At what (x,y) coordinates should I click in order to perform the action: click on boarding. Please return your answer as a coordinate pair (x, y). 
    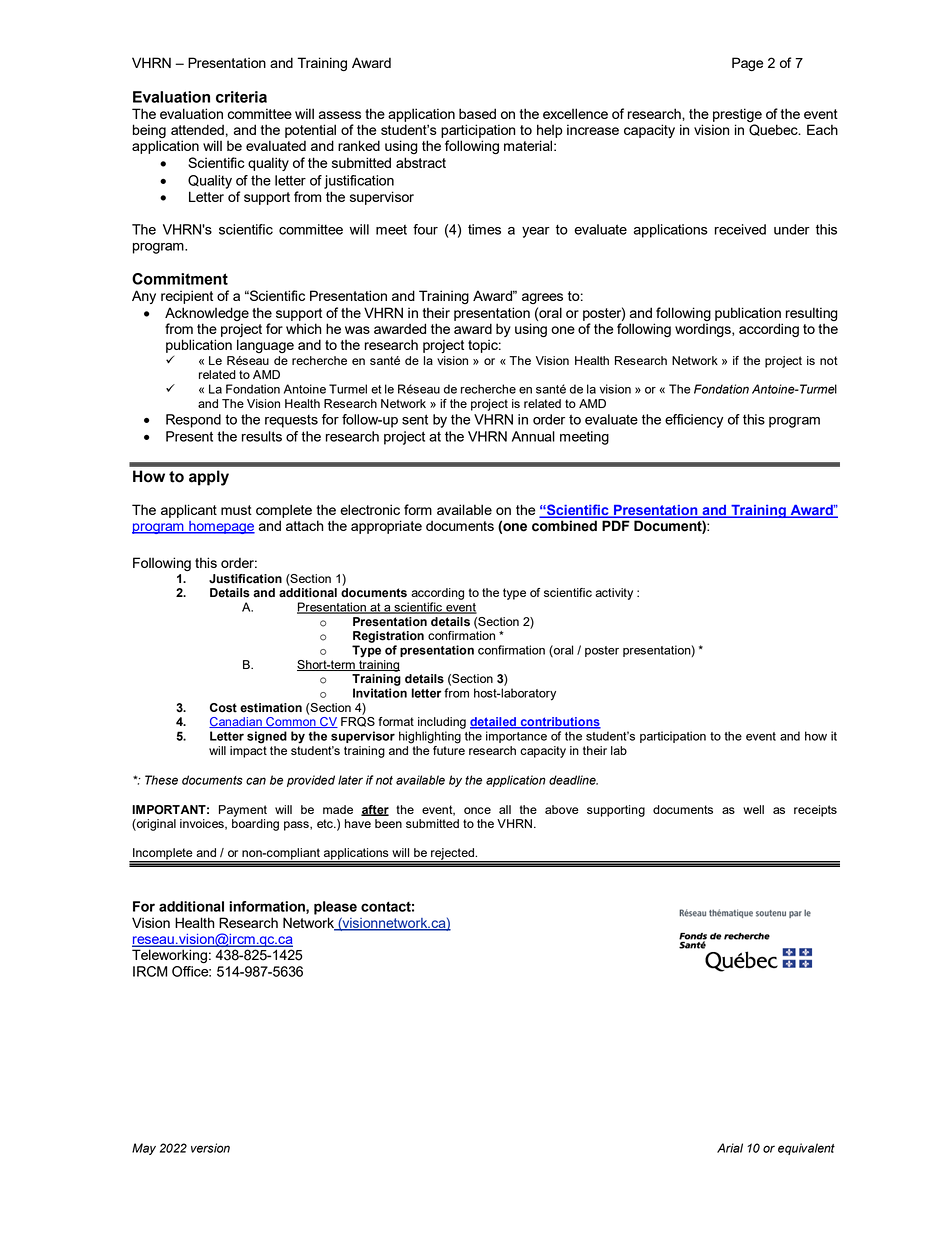
    Looking at the image, I should click on (255, 825).
